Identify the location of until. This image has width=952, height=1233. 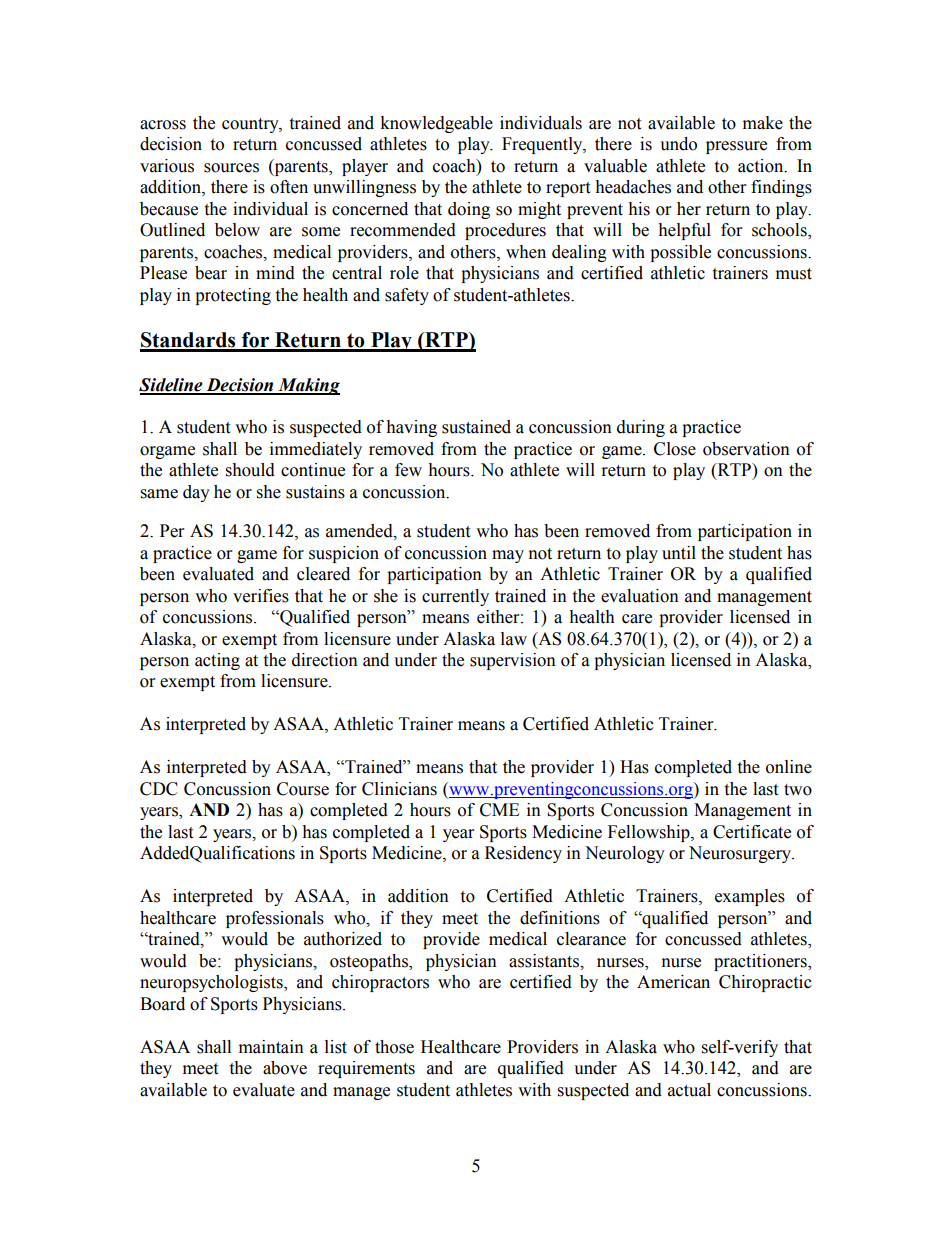
(679, 553).
